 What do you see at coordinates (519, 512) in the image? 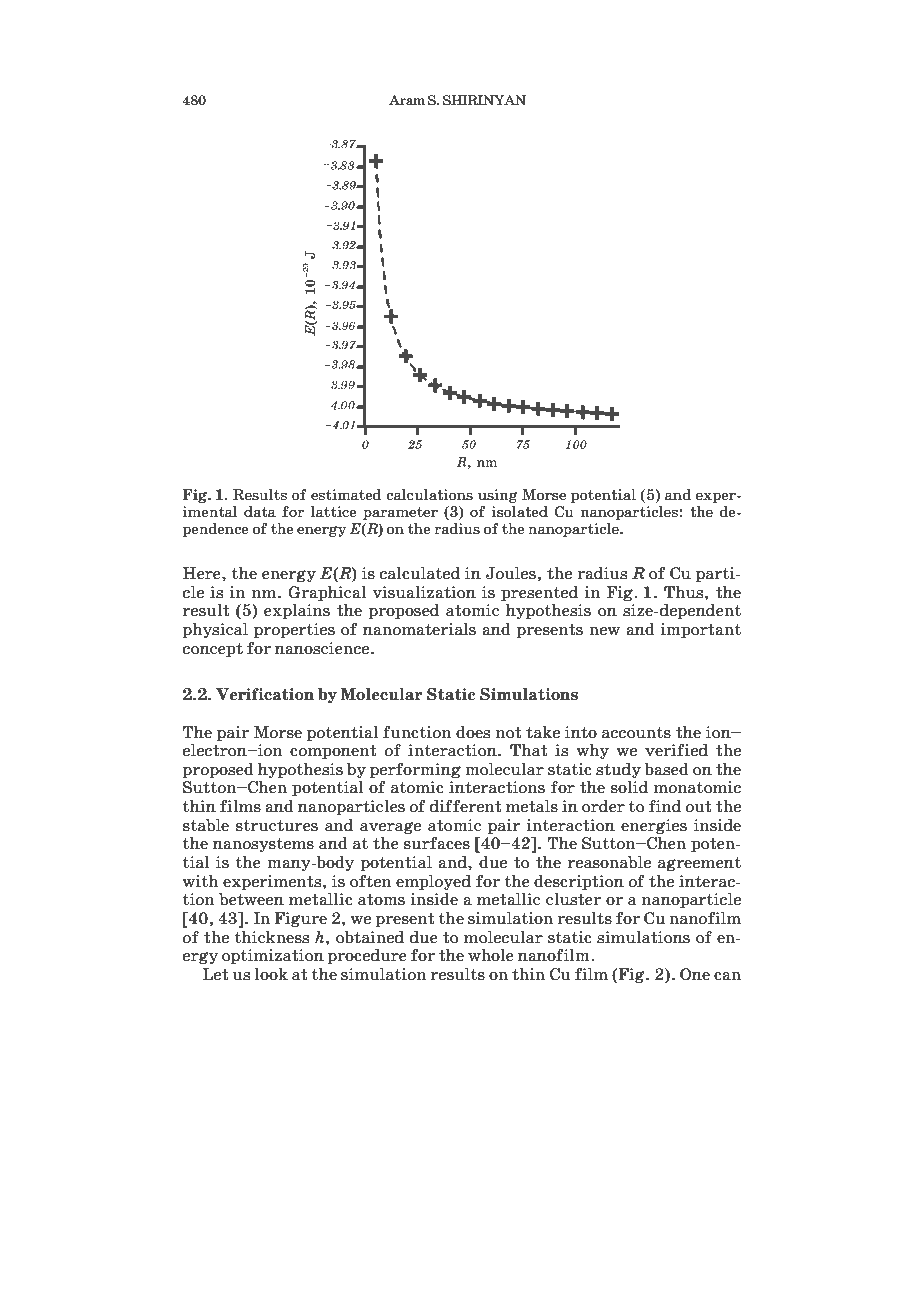
I see `isolated` at bounding box center [519, 512].
